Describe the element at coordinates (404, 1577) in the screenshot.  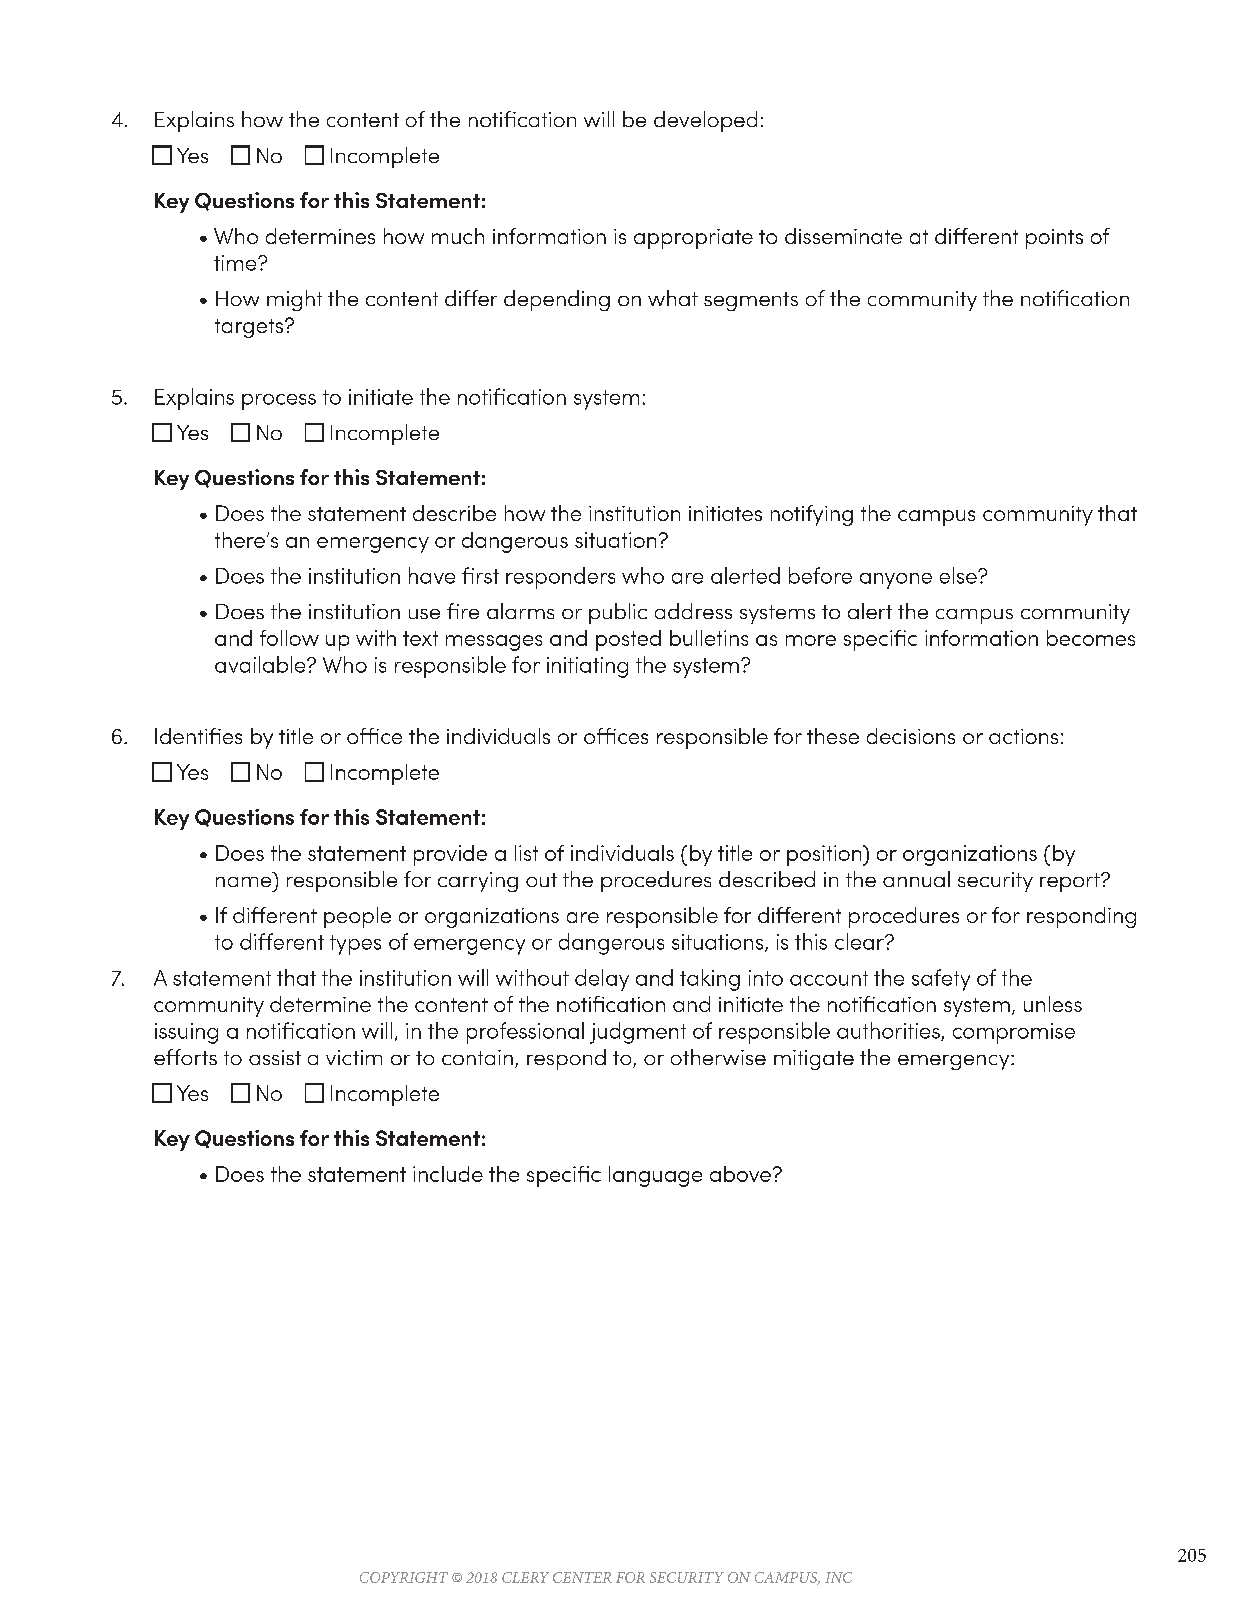
I see `COPYRIGHT` at that location.
